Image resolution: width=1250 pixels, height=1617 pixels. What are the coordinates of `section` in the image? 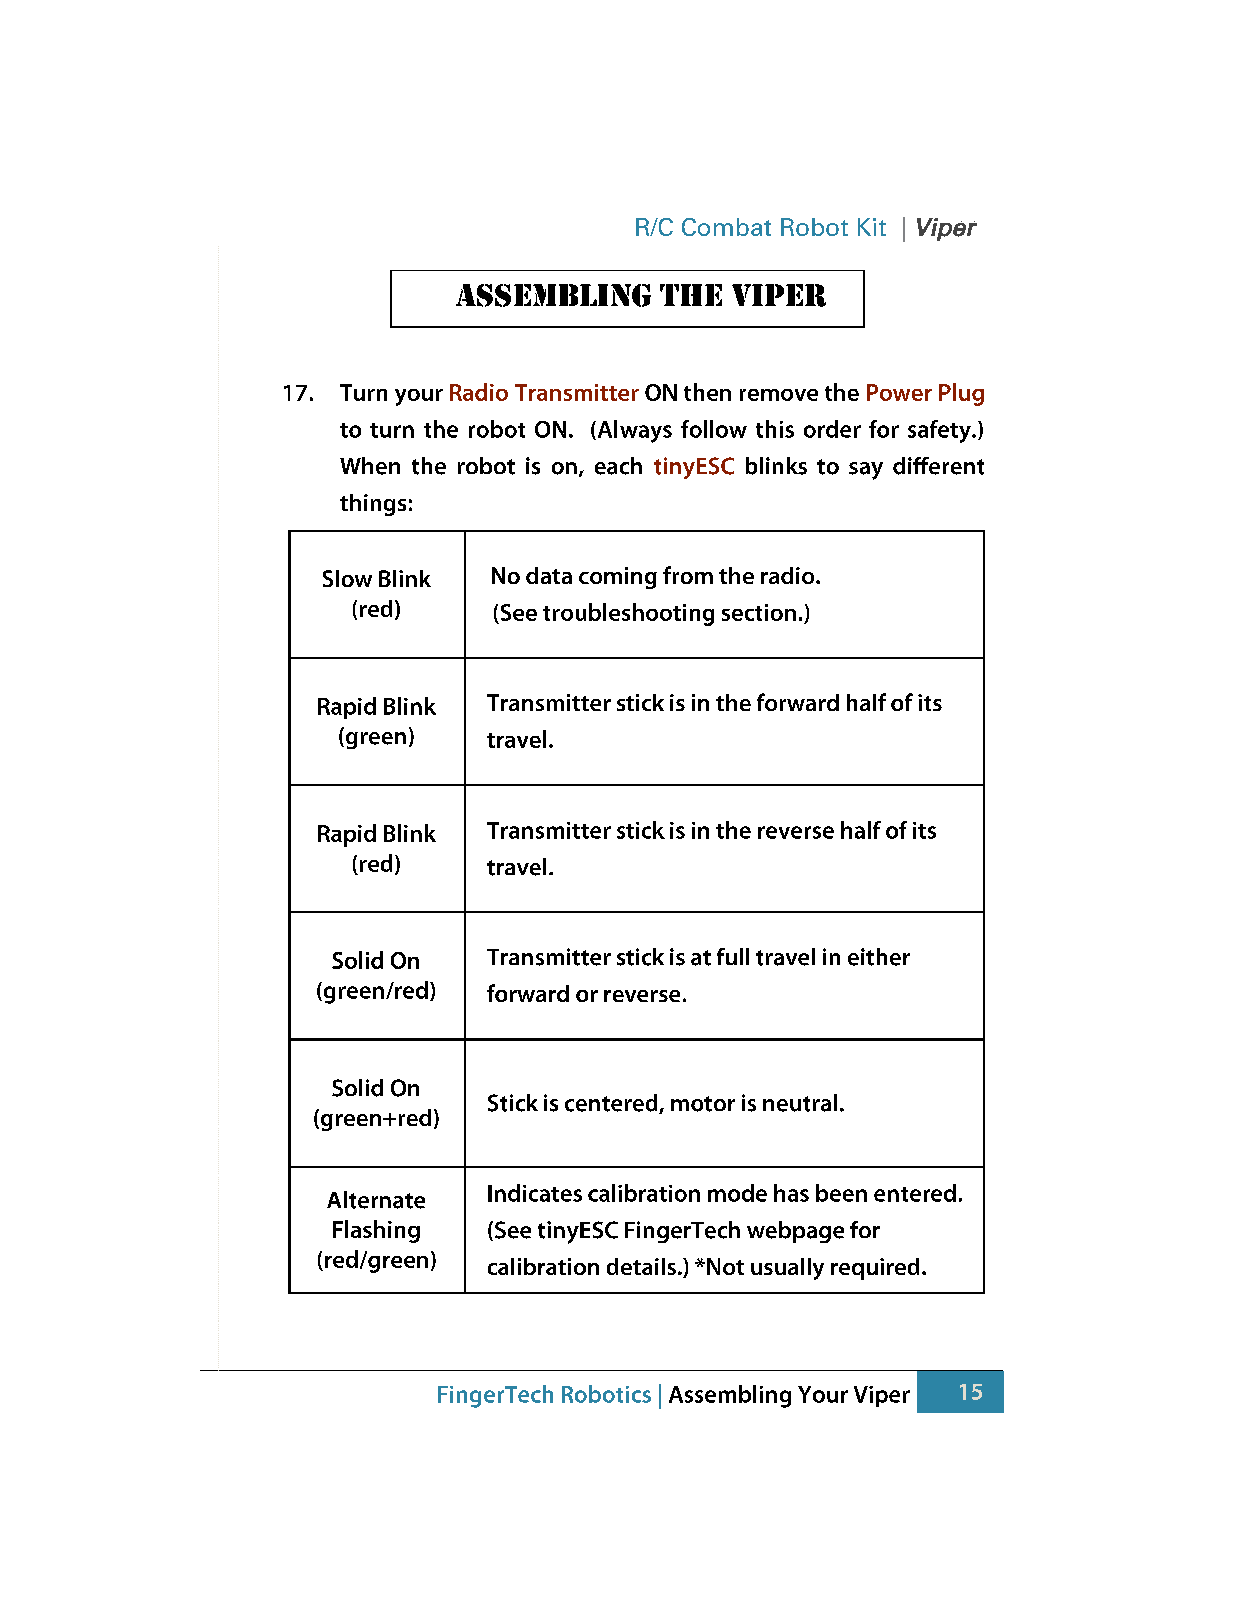 It's located at (759, 612).
